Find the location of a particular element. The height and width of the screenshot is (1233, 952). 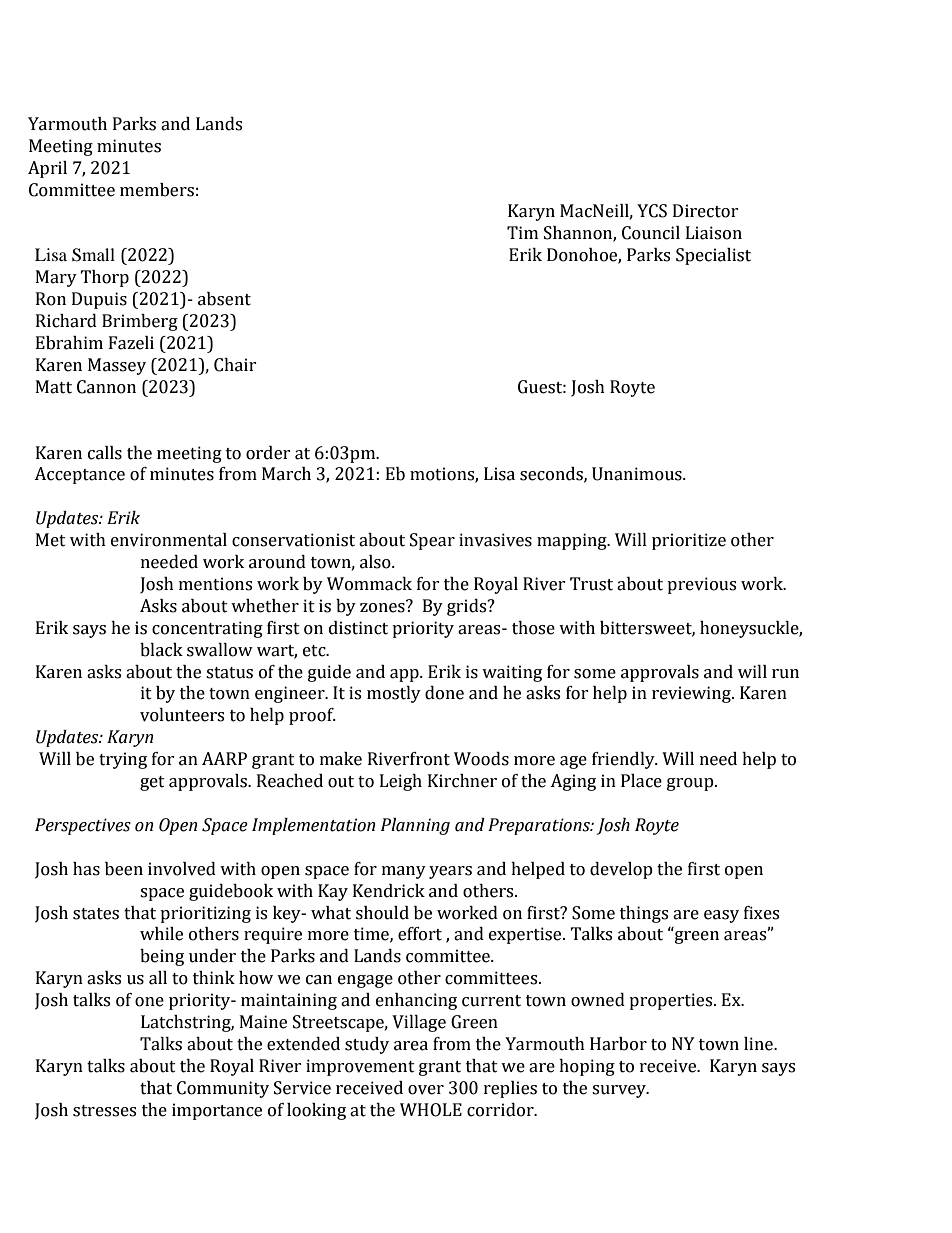

Director is located at coordinates (706, 211).
